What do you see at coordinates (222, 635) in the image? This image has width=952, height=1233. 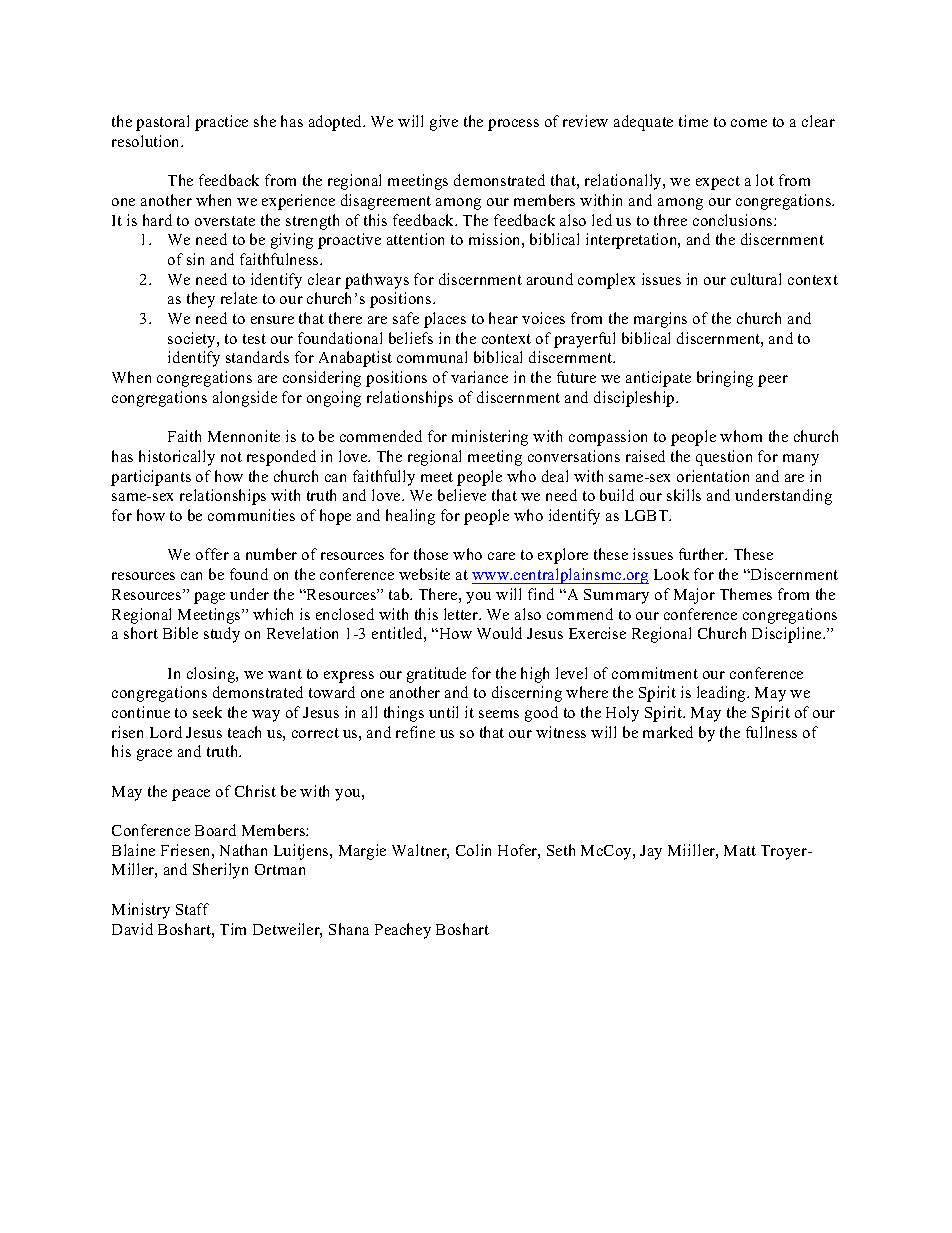 I see `study` at bounding box center [222, 635].
